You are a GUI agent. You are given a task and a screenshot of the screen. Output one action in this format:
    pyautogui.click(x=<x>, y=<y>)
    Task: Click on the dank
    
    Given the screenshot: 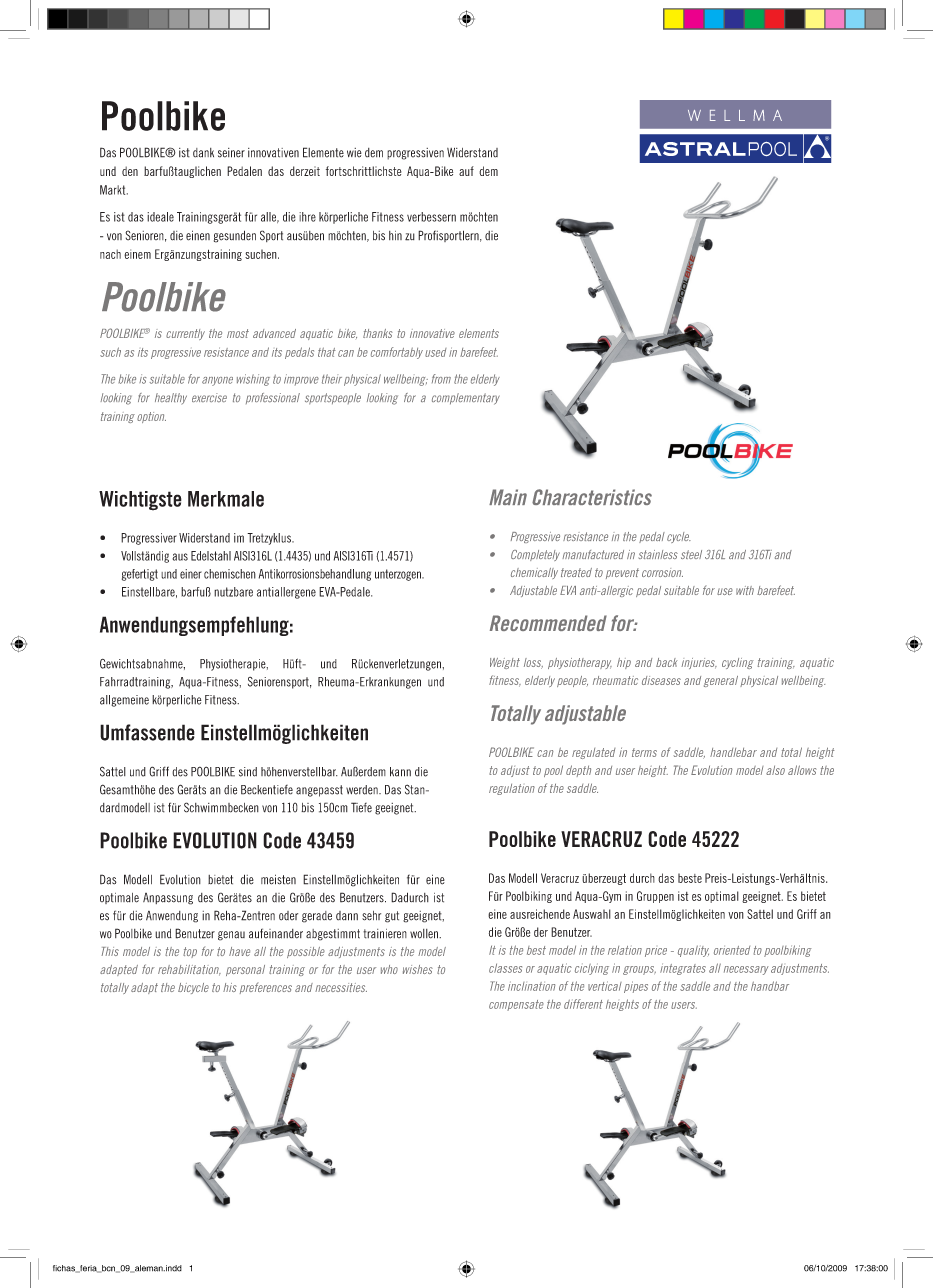 What is the action you would take?
    pyautogui.click(x=203, y=153)
